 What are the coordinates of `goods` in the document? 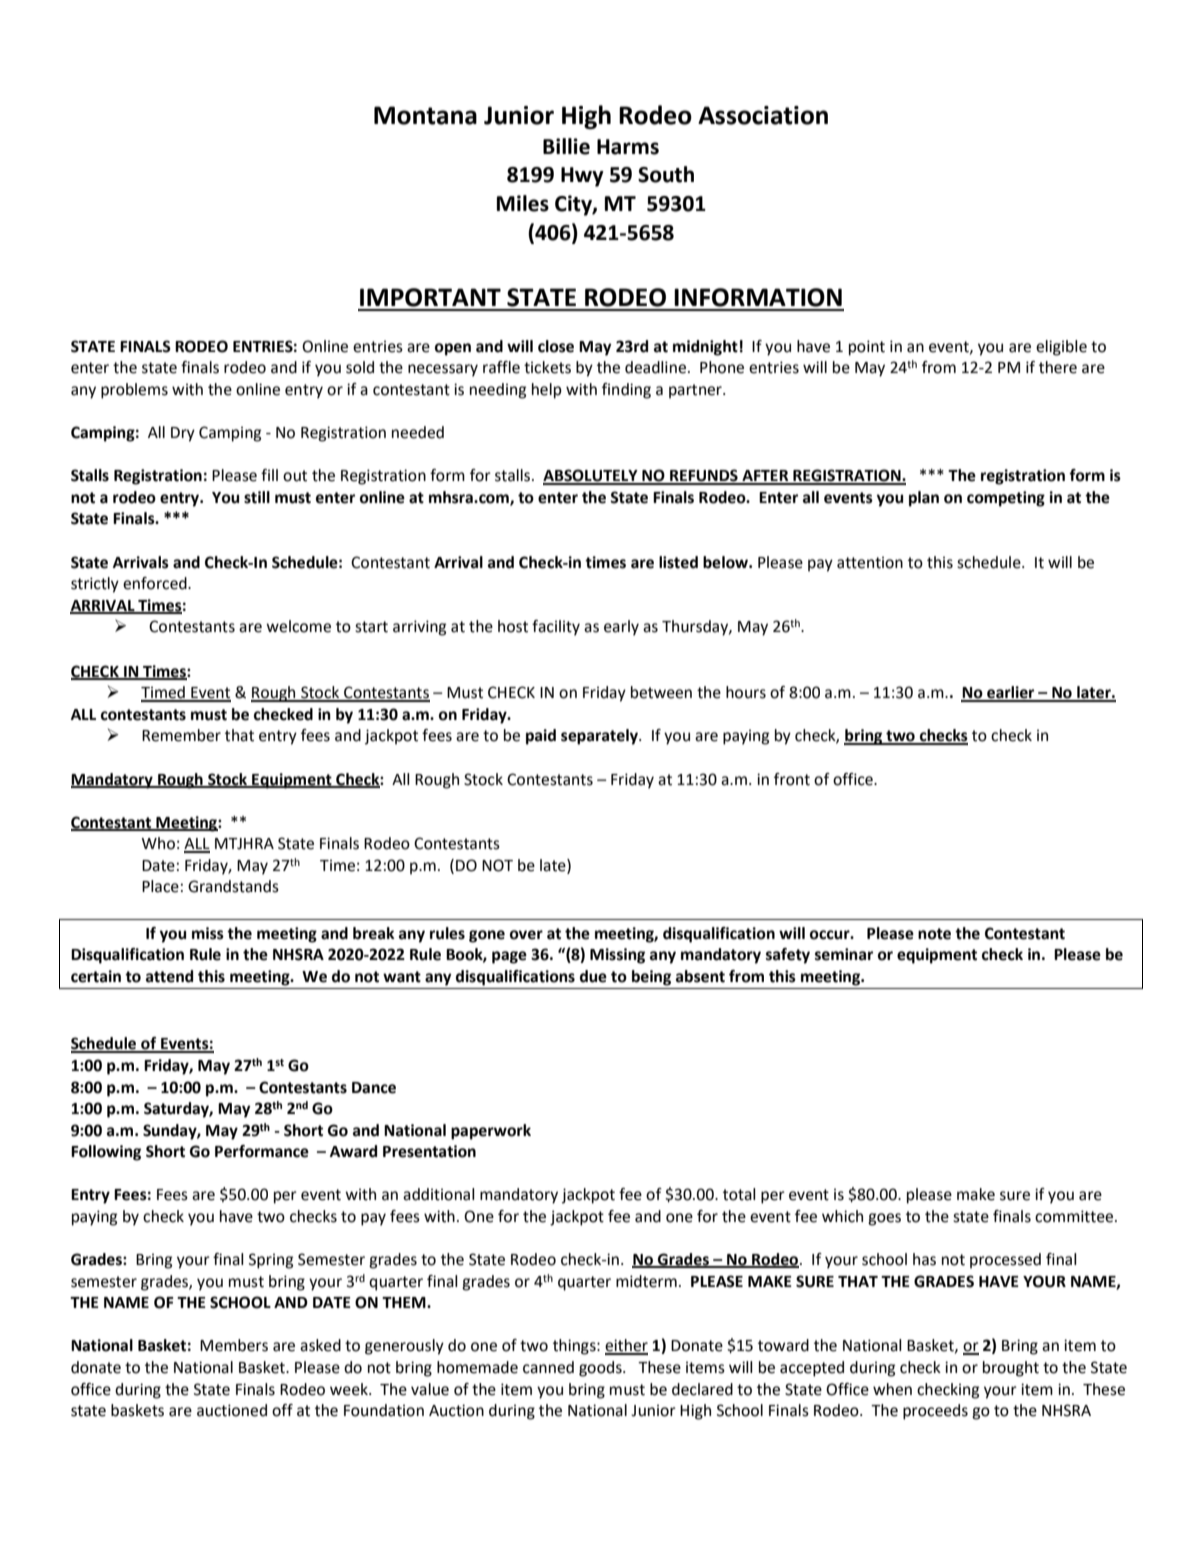 It's located at (601, 1369).
